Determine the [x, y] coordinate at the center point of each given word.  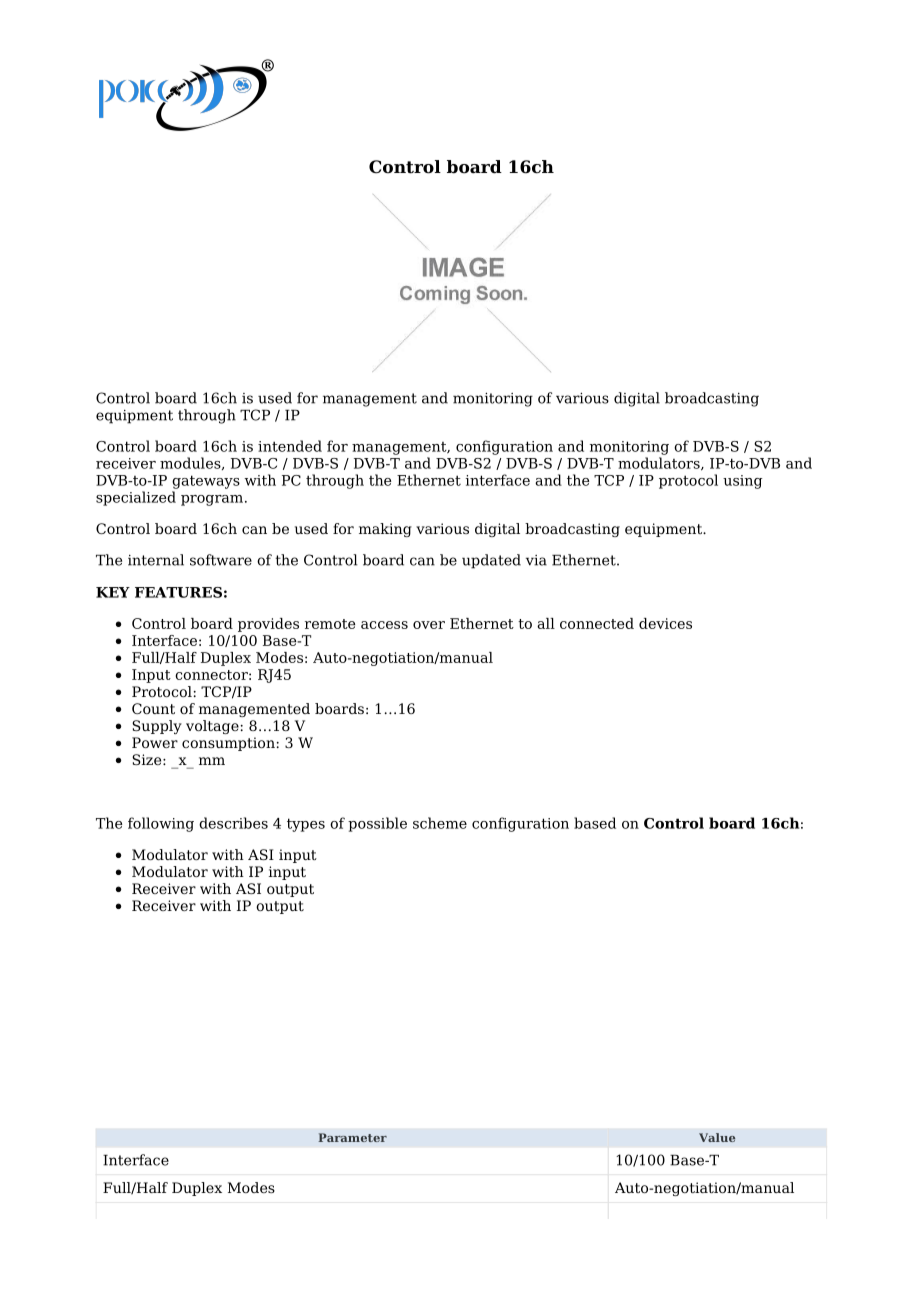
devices [665, 623]
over [429, 625]
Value [717, 1137]
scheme [440, 823]
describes [233, 823]
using [742, 482]
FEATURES [178, 592]
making [385, 530]
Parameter [352, 1137]
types [306, 825]
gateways [206, 482]
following [161, 824]
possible [377, 824]
